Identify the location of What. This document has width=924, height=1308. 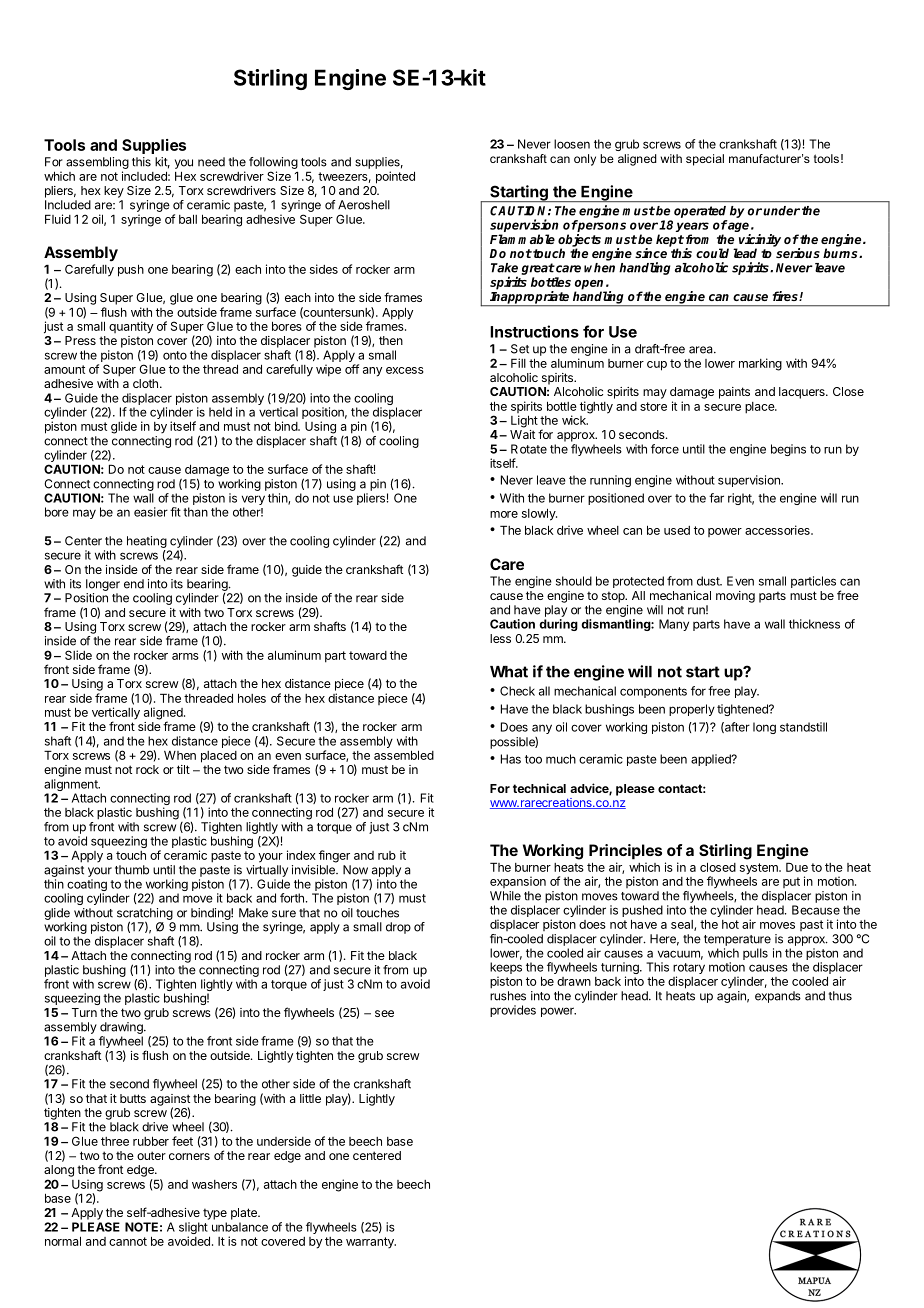
(509, 672).
